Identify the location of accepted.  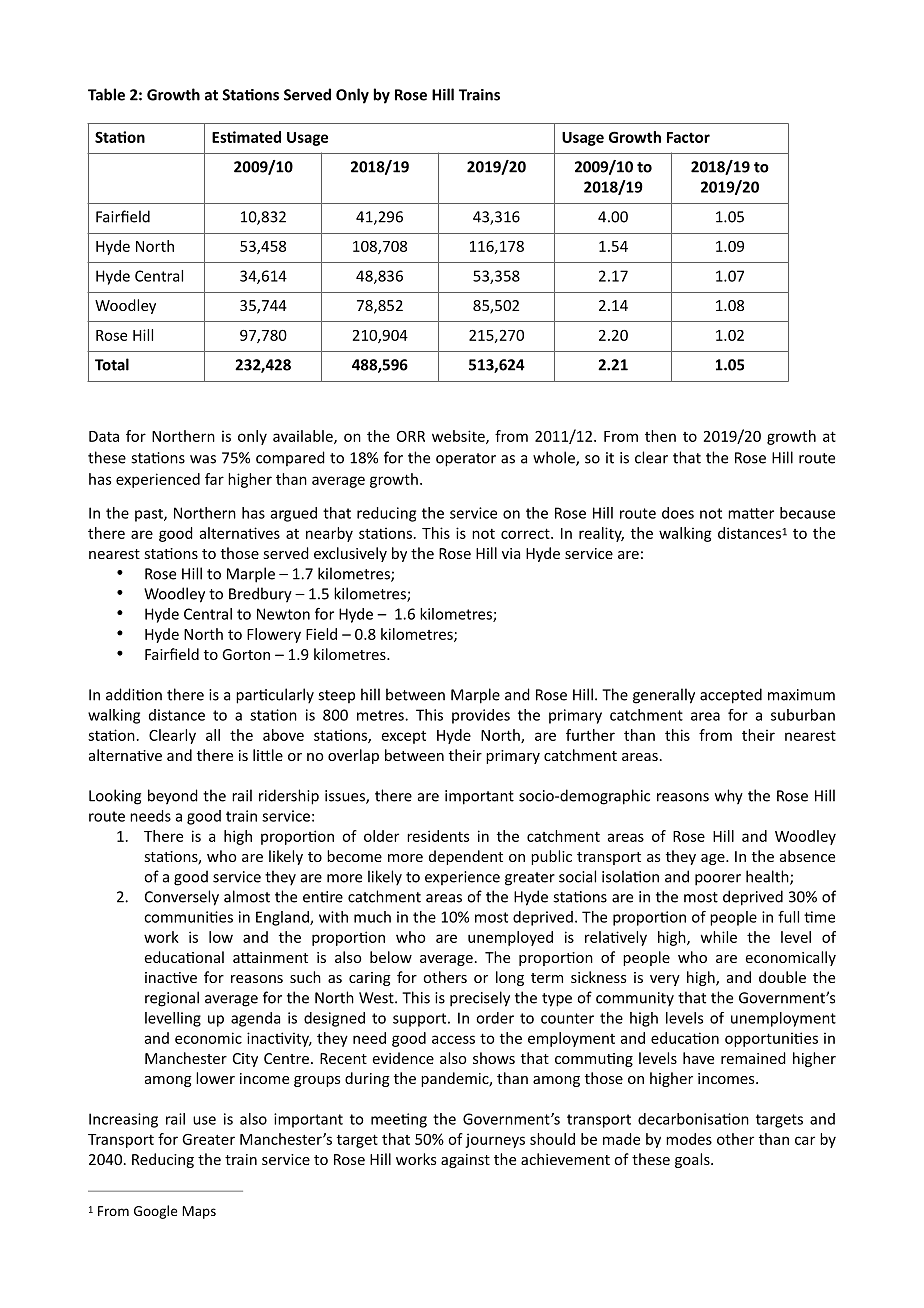
(731, 696).
